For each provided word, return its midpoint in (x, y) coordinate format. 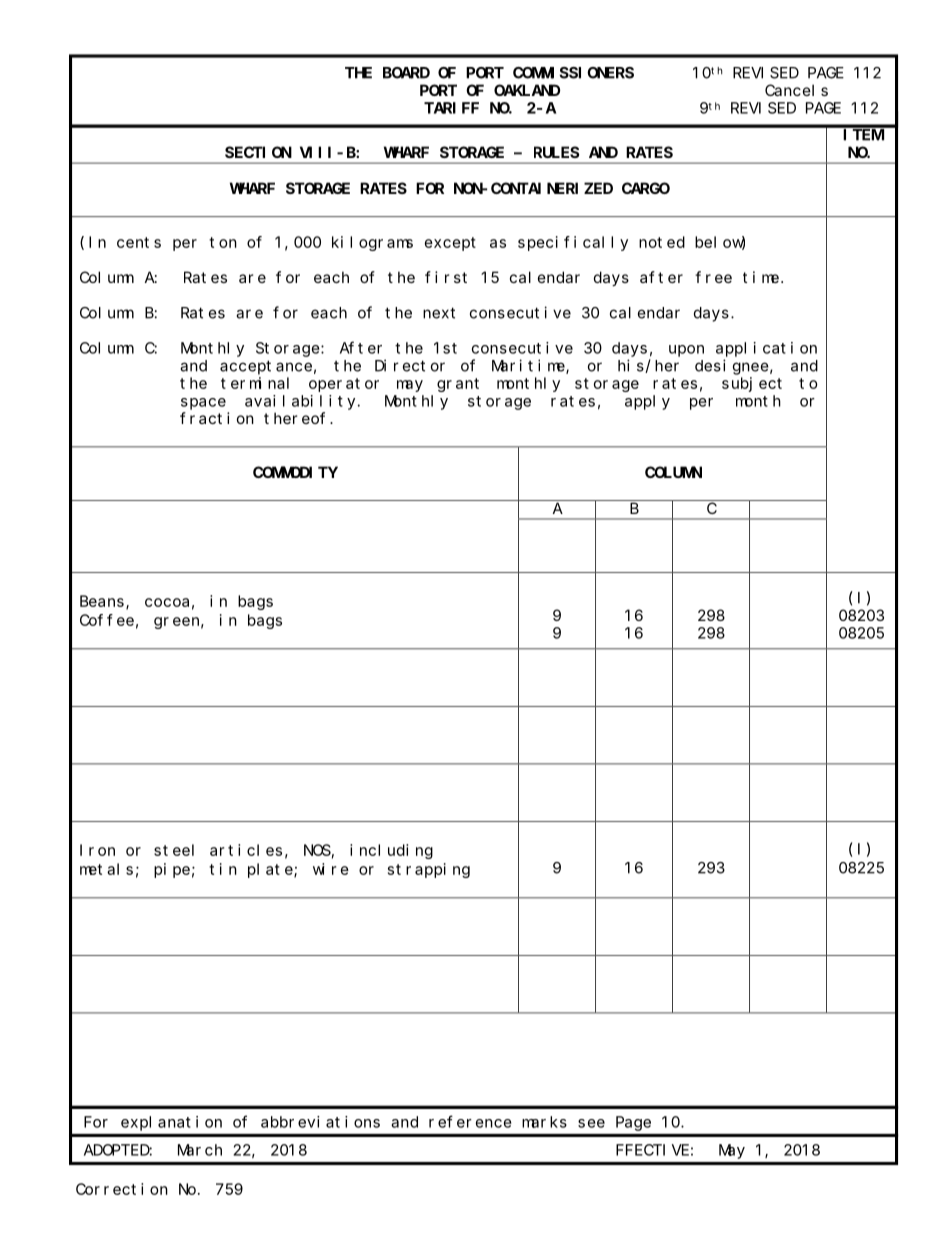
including (391, 851)
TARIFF (451, 108)
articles (246, 850)
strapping (429, 870)
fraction (217, 418)
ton (223, 242)
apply (647, 402)
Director (410, 365)
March (200, 1150)
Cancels (796, 90)
